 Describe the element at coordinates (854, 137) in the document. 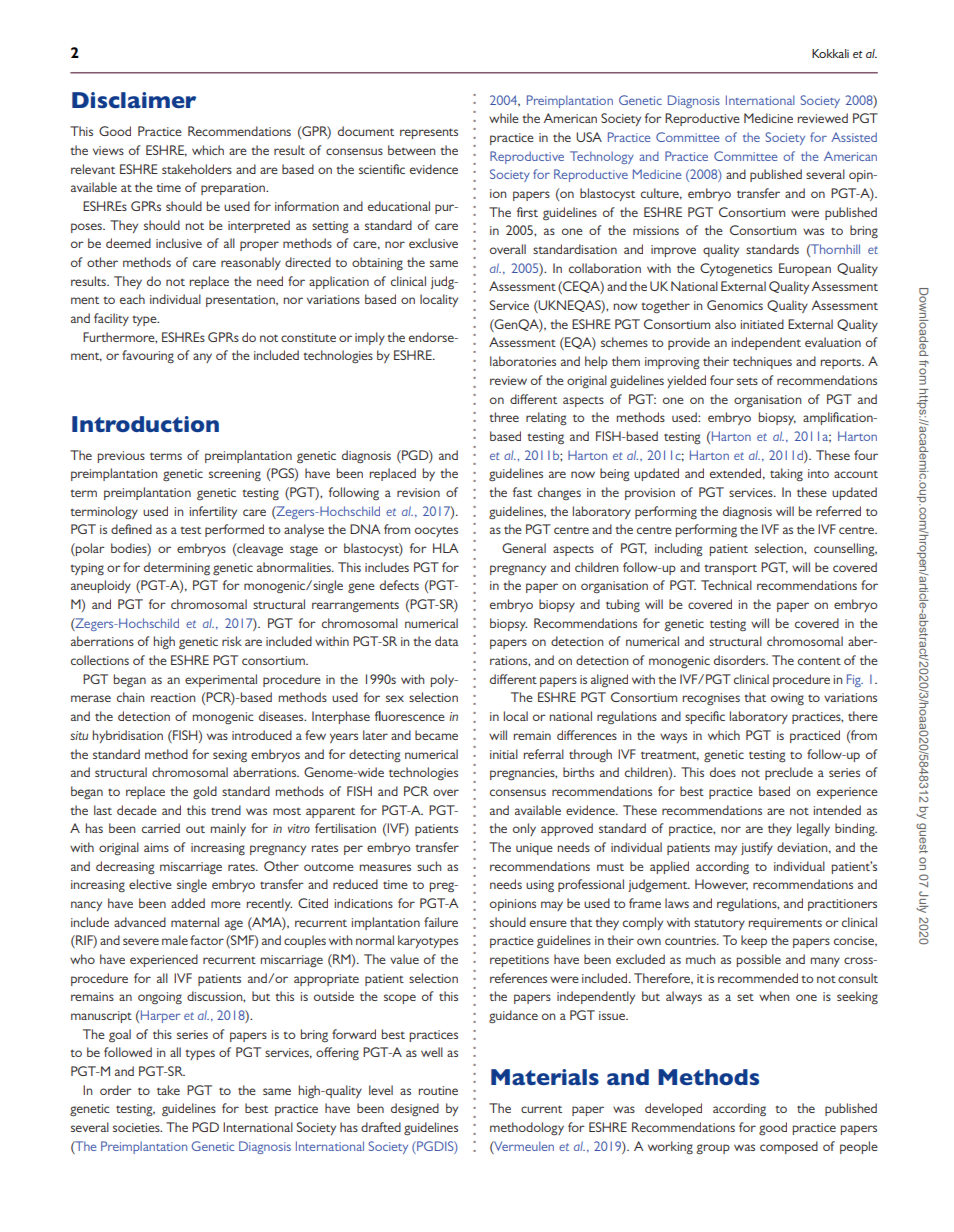

I see `Assisted` at that location.
